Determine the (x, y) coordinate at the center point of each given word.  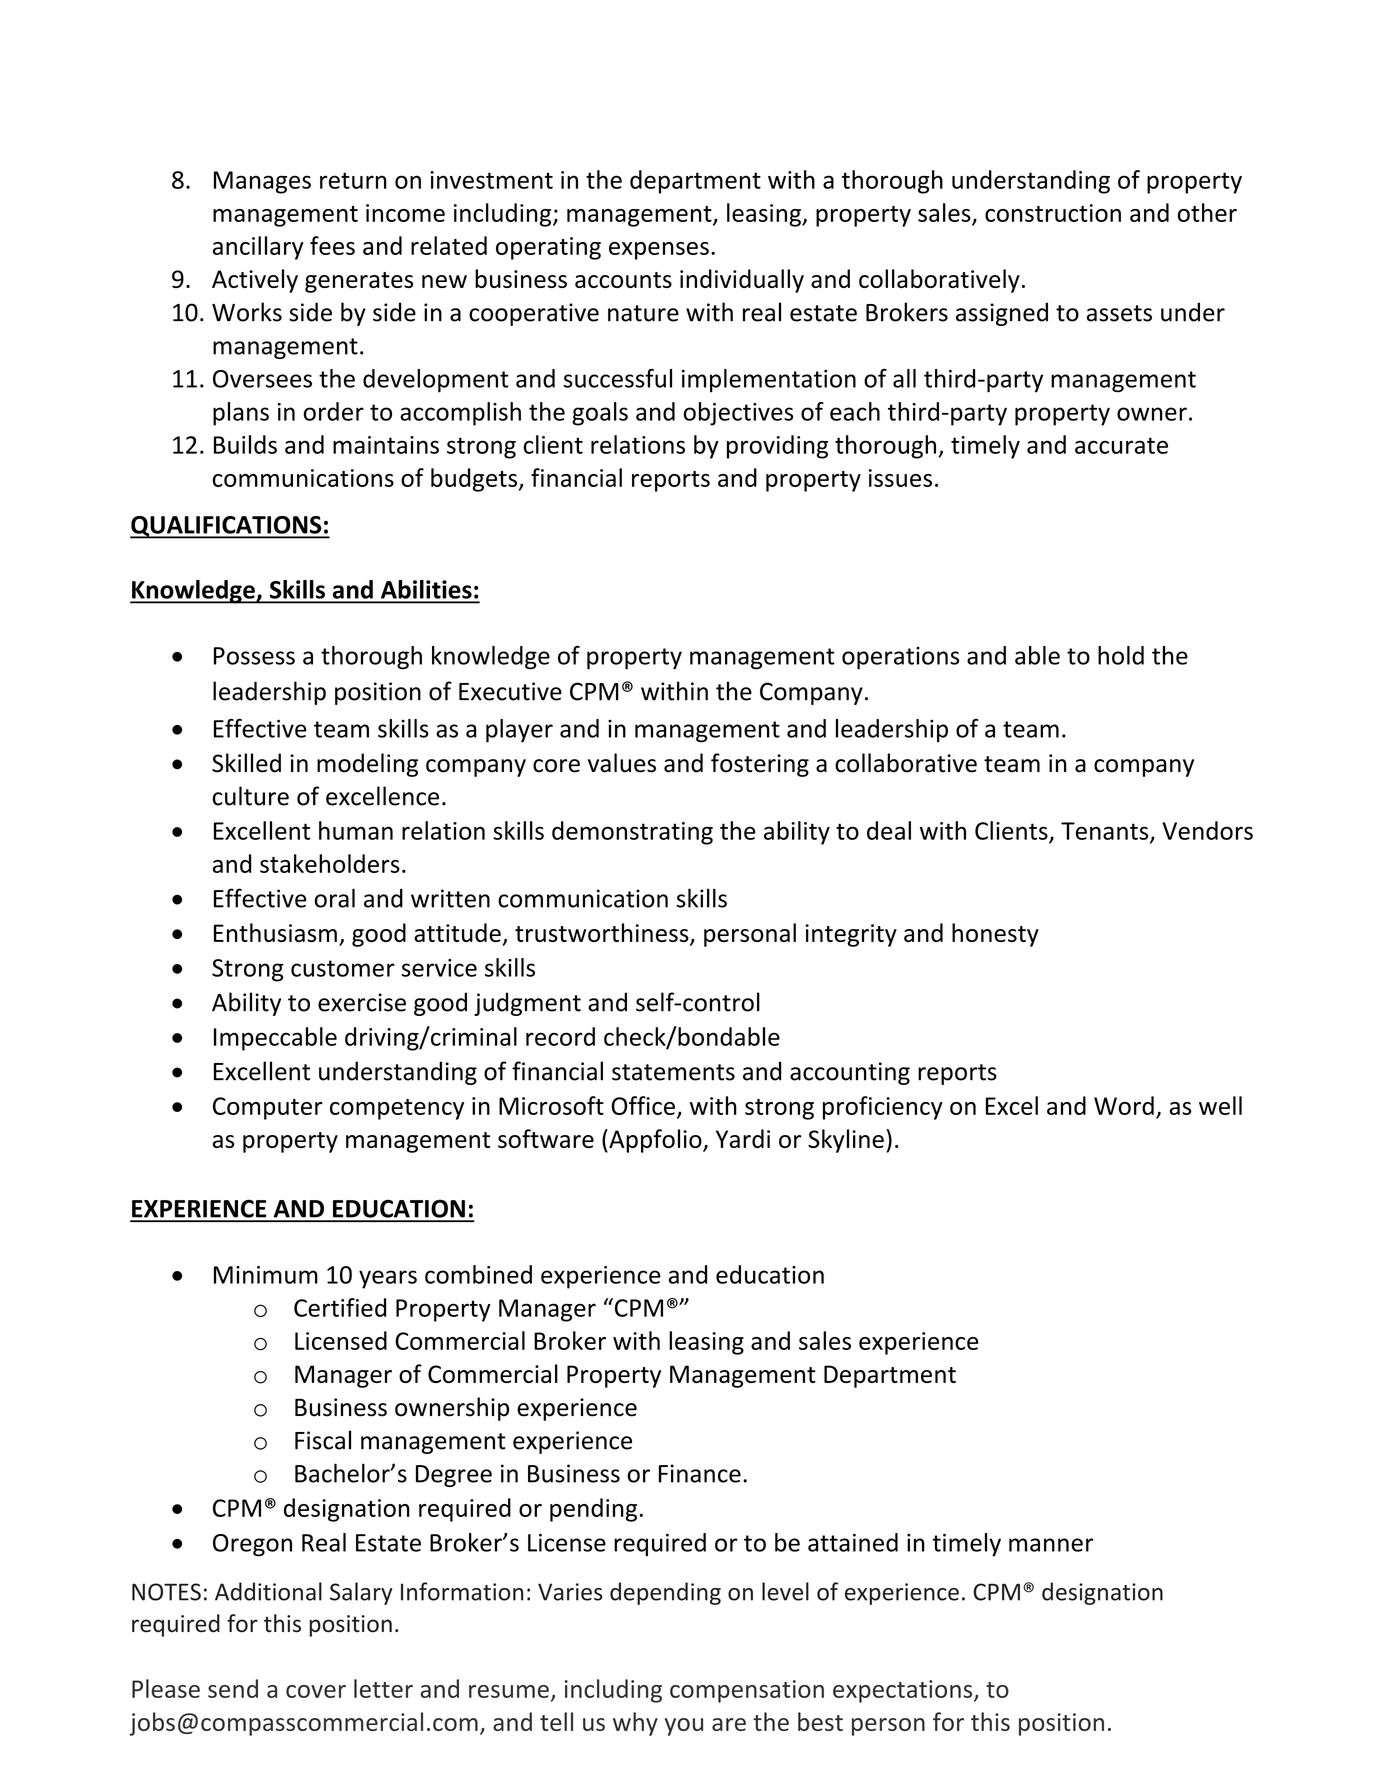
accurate (1121, 445)
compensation (747, 1691)
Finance (700, 1473)
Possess (254, 656)
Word (1124, 1105)
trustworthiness (603, 934)
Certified (340, 1307)
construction (1053, 213)
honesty (995, 935)
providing (777, 447)
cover (316, 1691)
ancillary (258, 248)
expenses (659, 251)
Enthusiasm (275, 932)
